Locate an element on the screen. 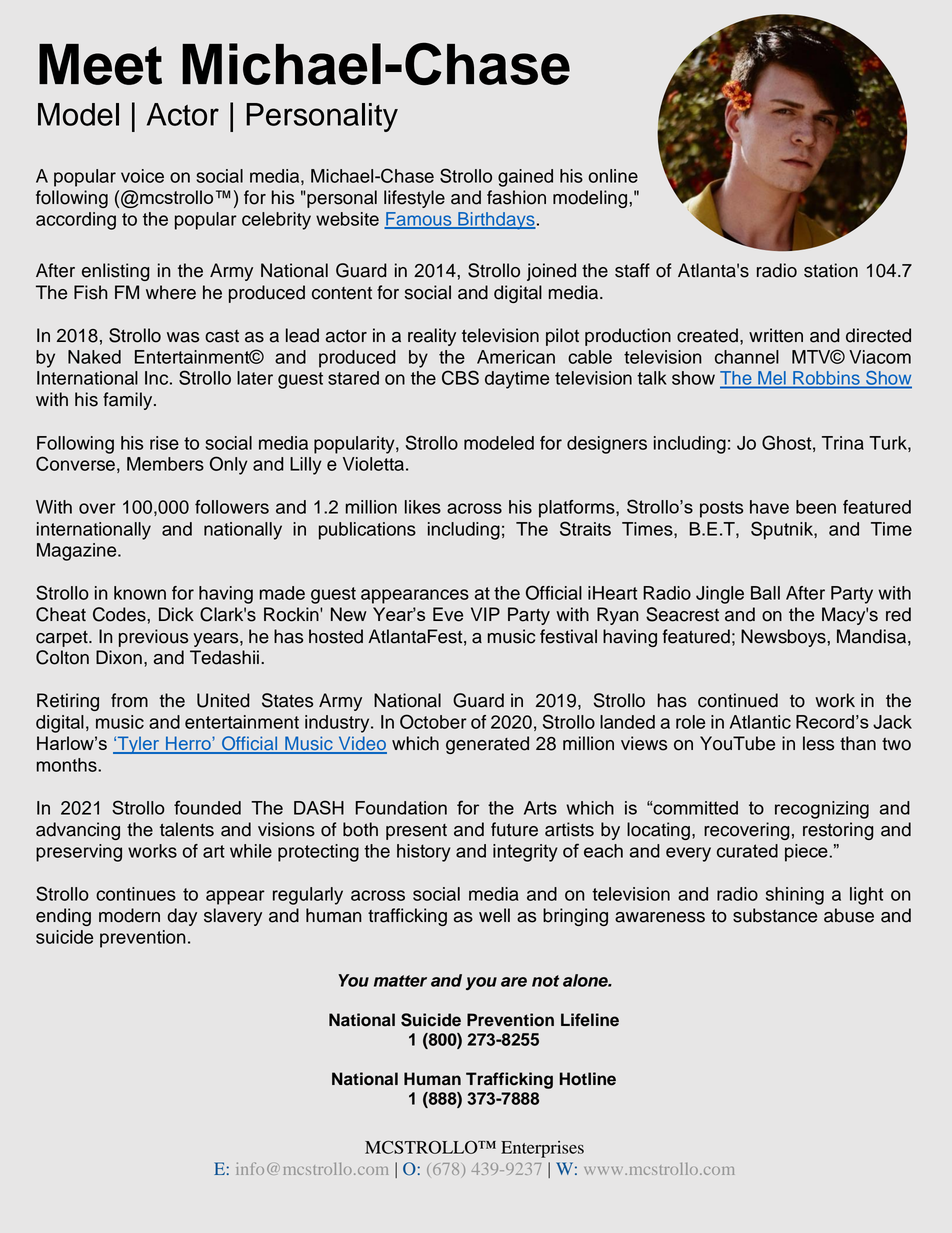  was is located at coordinates (183, 337).
